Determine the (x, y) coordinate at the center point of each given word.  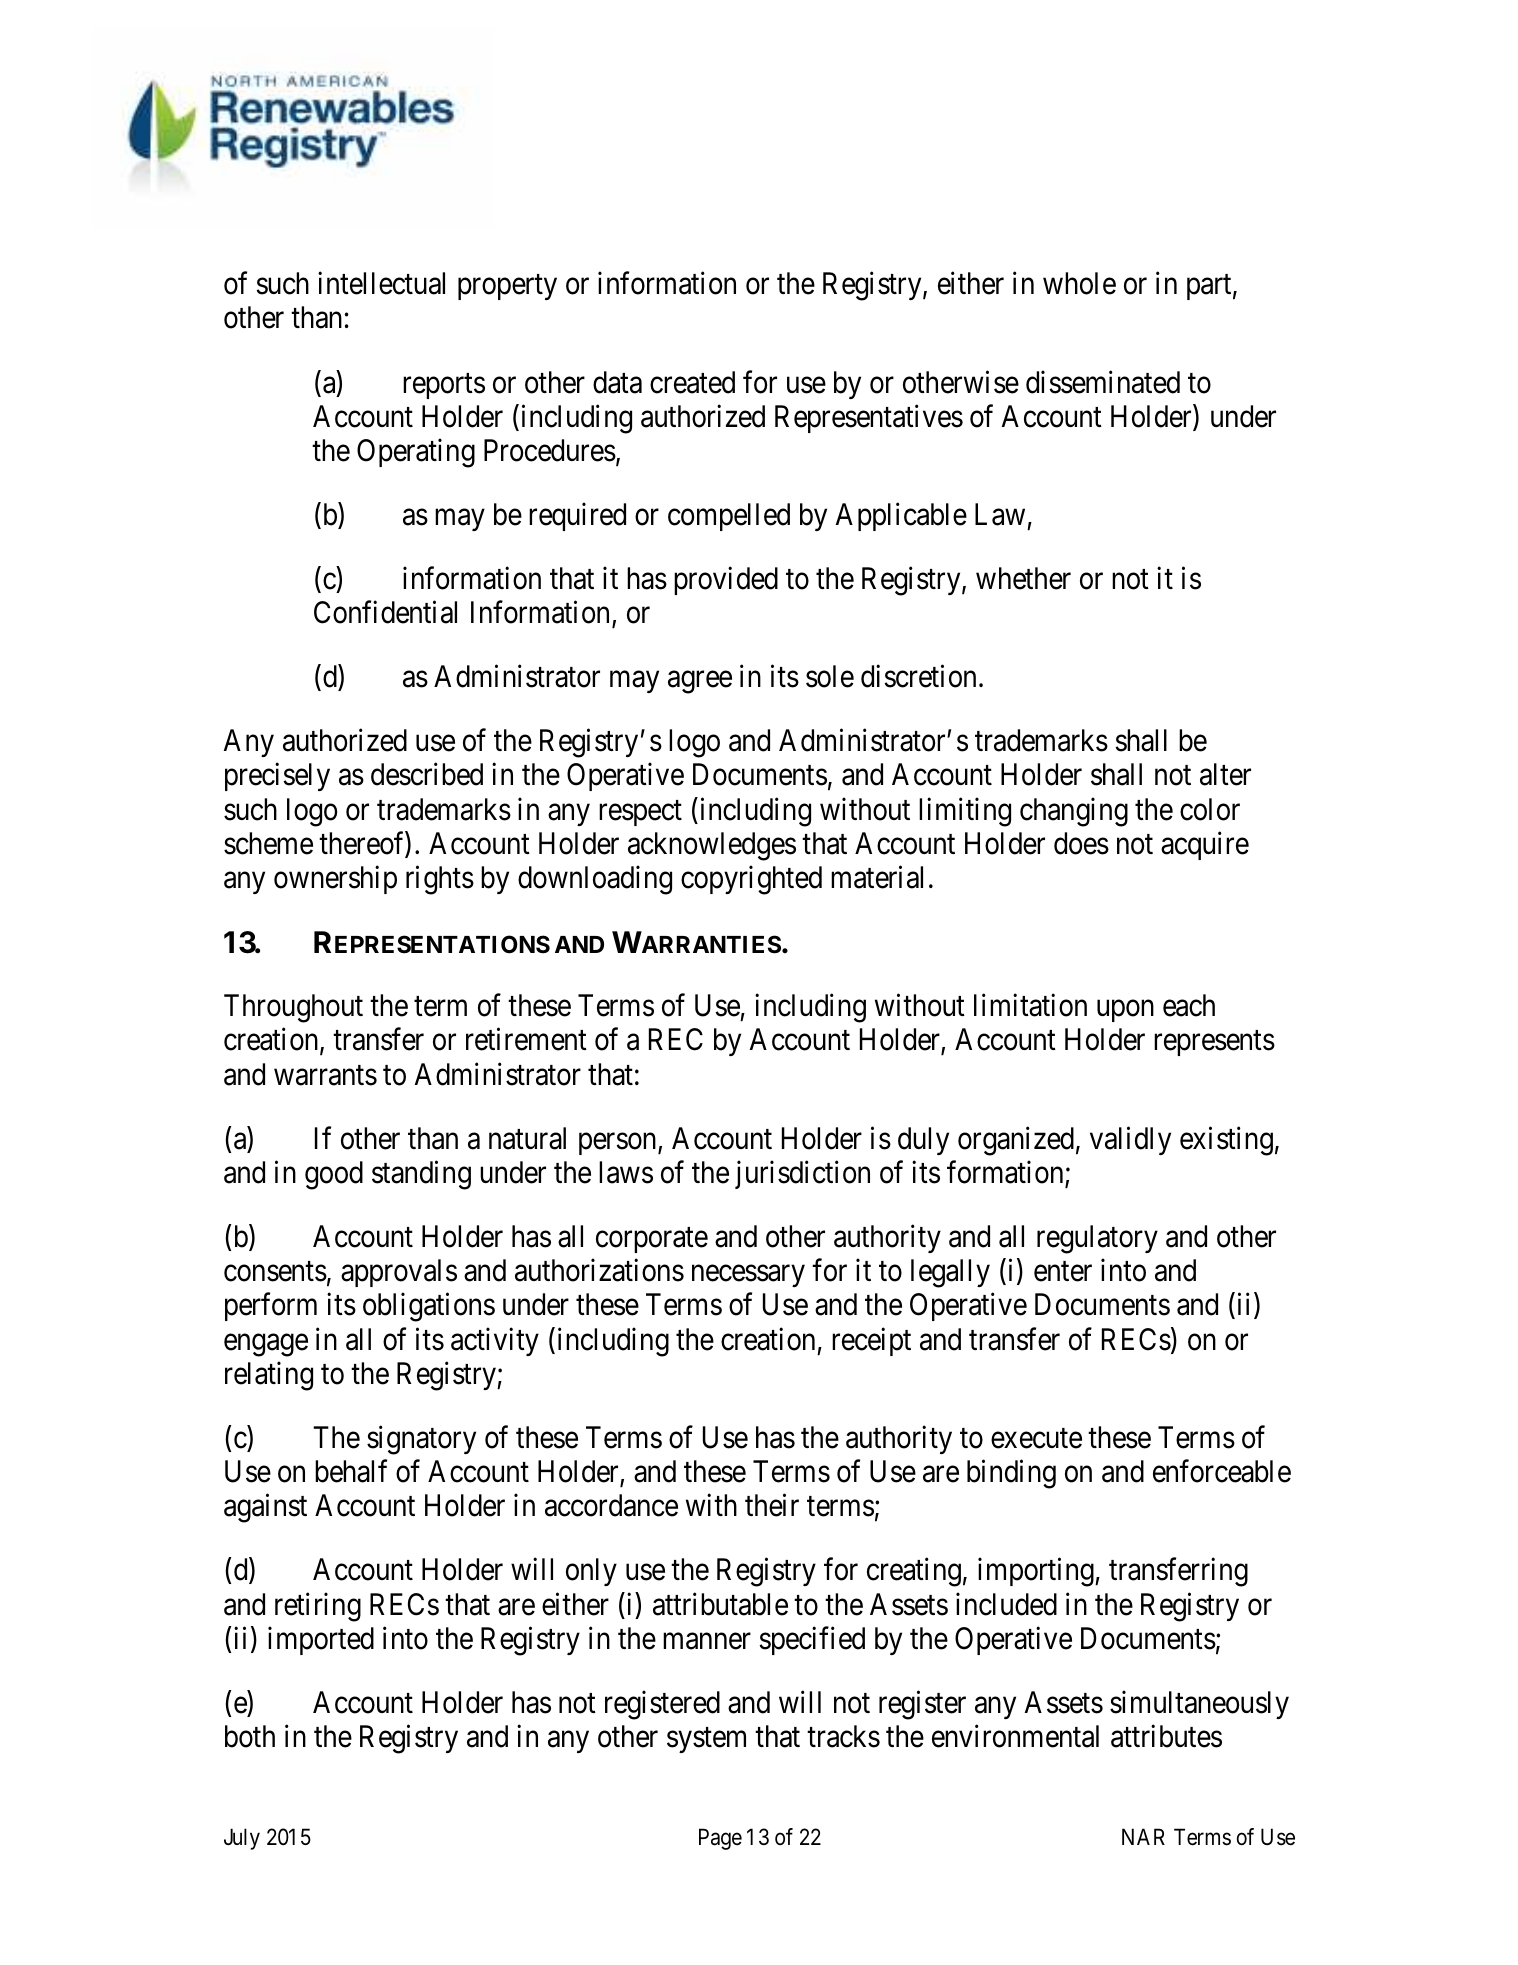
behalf (351, 1471)
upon (1125, 1011)
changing (1074, 812)
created (692, 382)
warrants (325, 1076)
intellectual (381, 283)
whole (1079, 283)
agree (700, 683)
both (250, 1736)
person (619, 1144)
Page (720, 1839)
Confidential (385, 612)
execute (1036, 1439)
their (772, 1505)
